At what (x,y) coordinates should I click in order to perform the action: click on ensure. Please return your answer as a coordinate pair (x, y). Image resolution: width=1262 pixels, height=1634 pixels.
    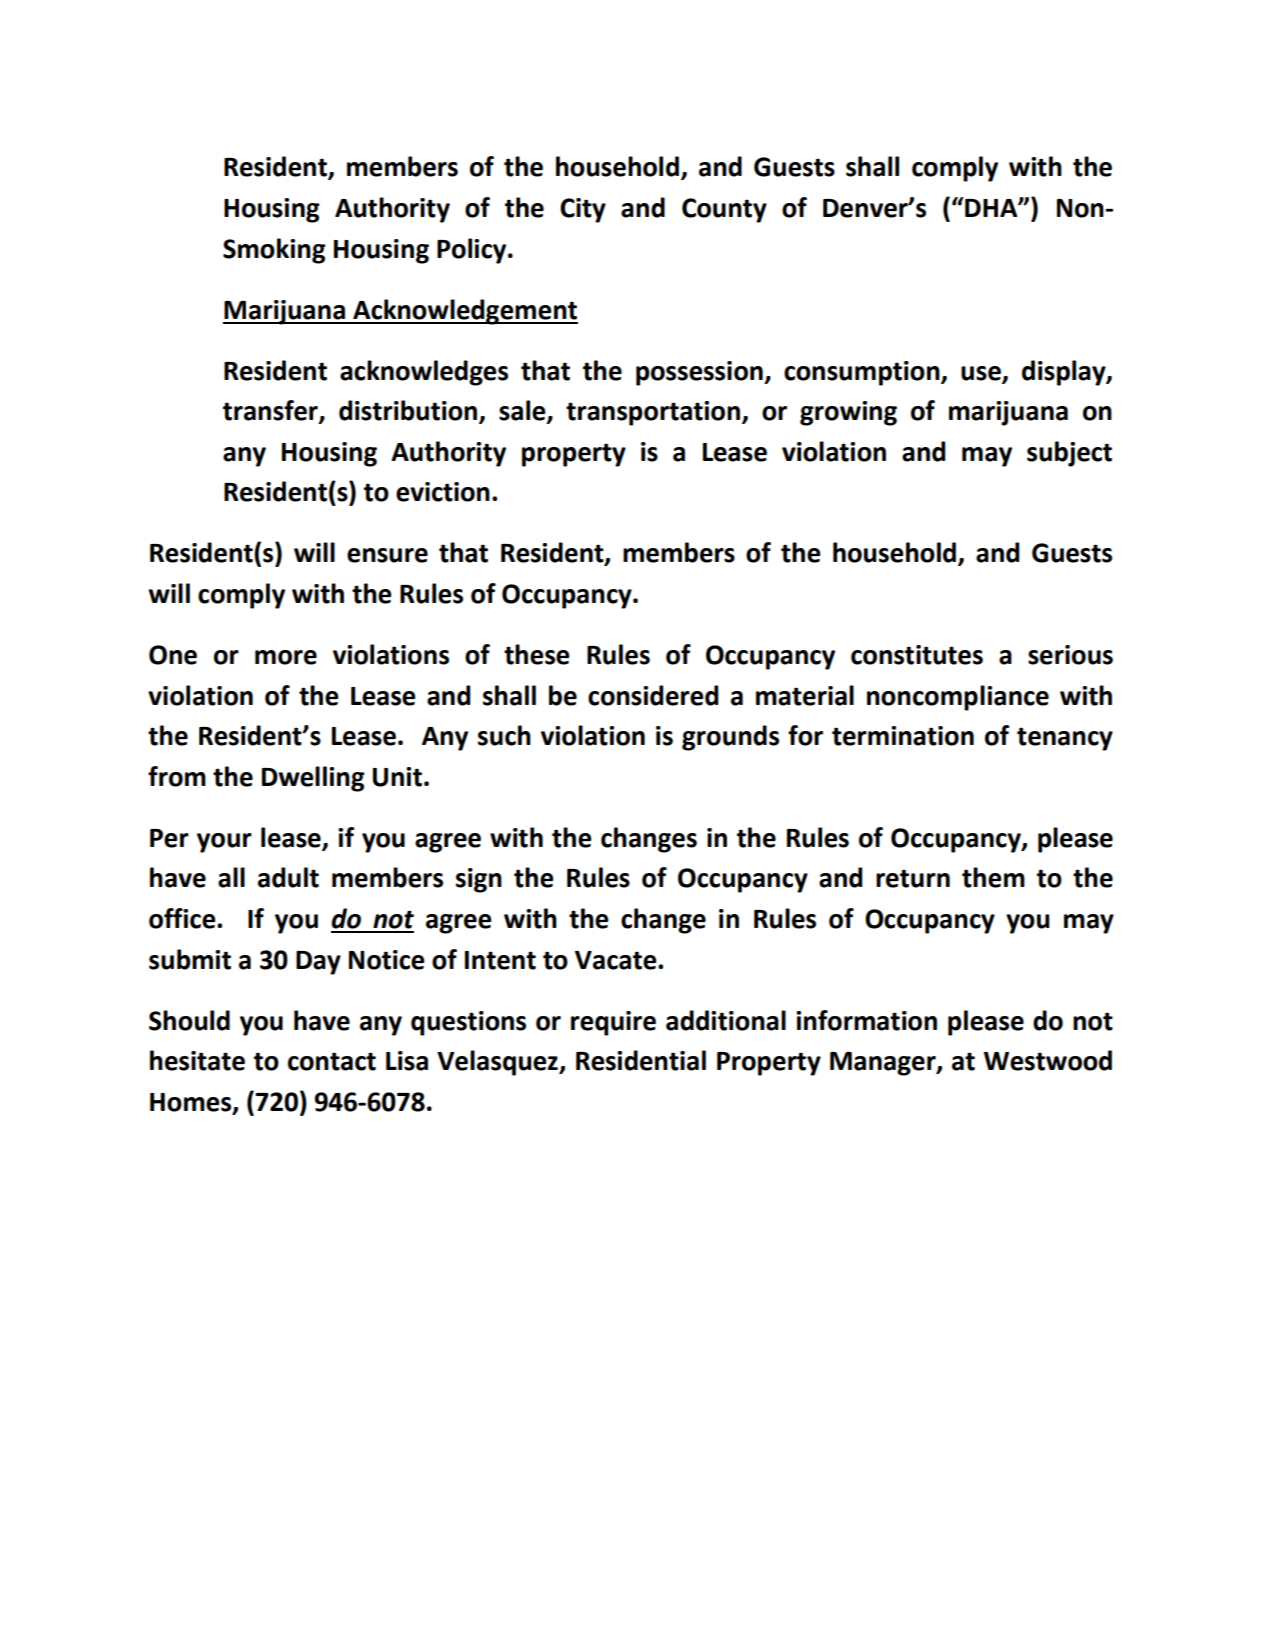
    Looking at the image, I should click on (387, 555).
